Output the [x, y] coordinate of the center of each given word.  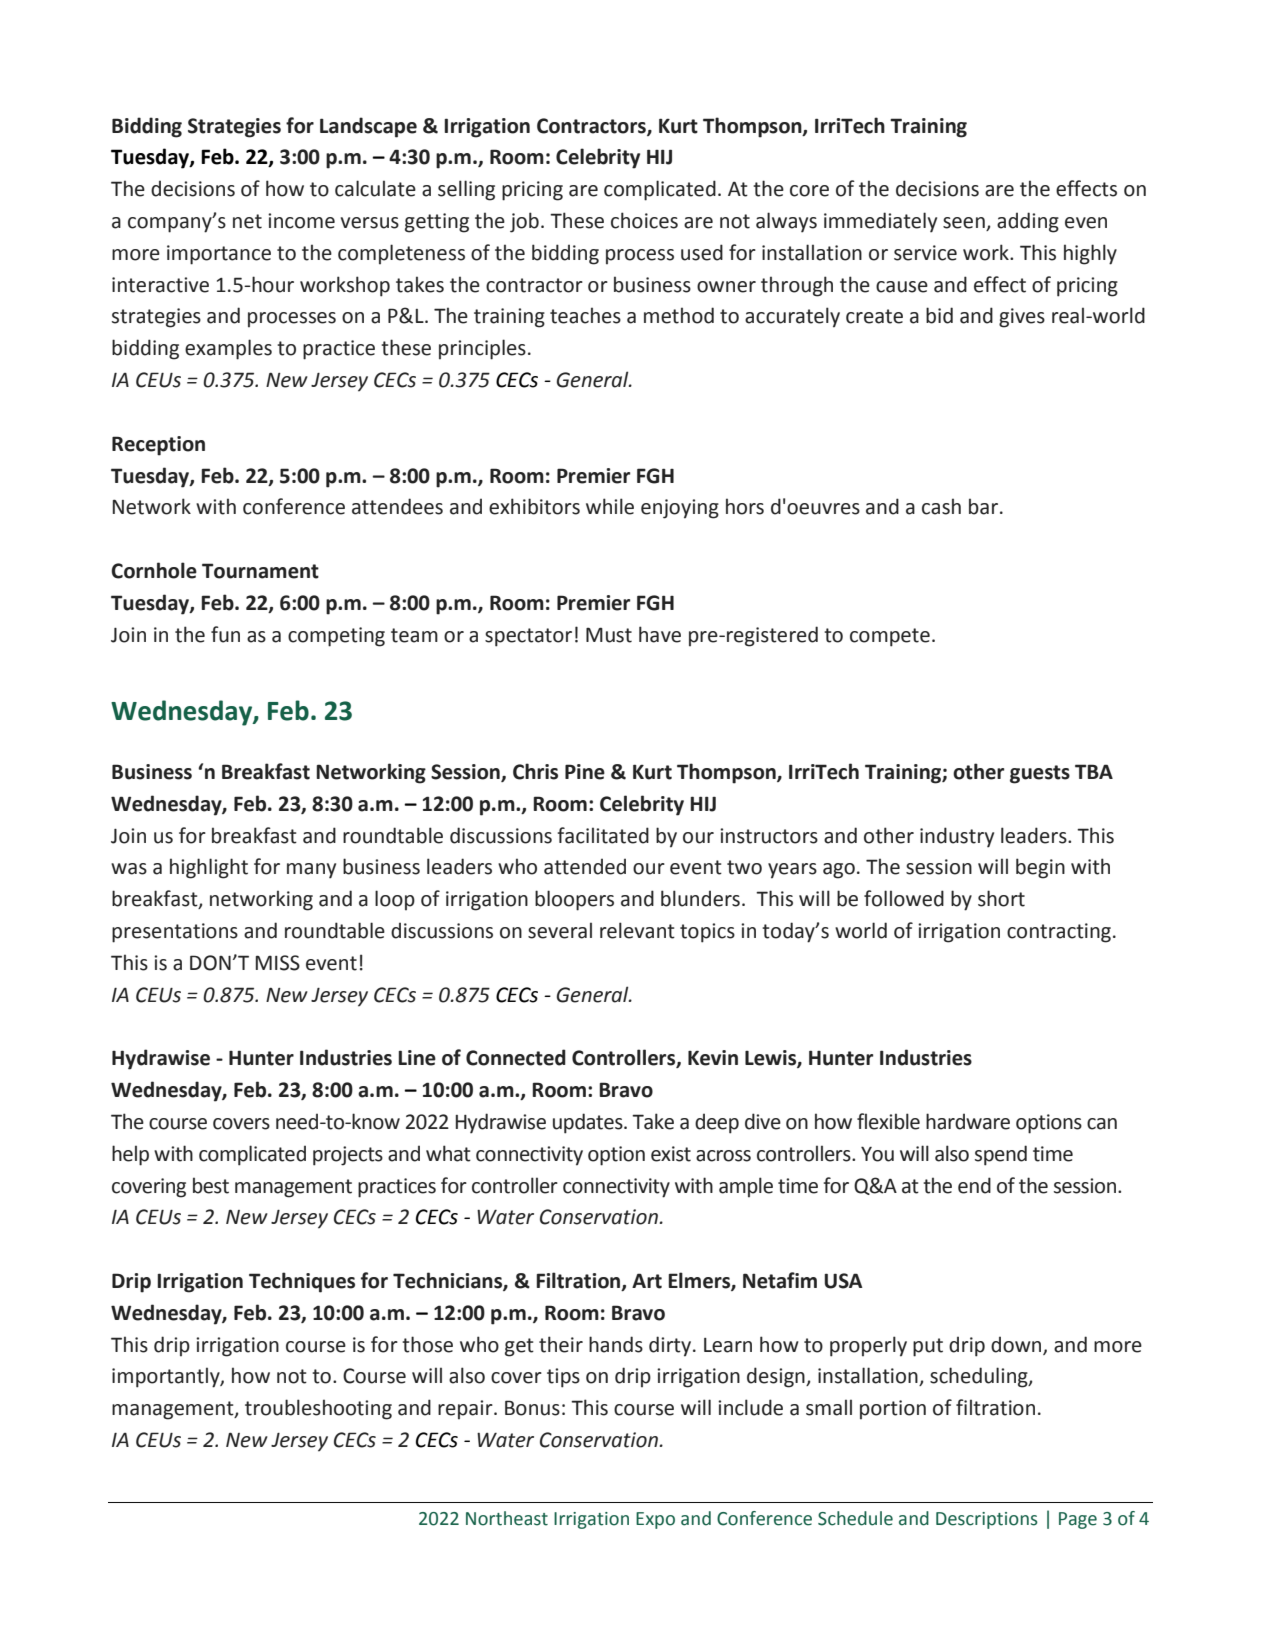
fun [225, 634]
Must [609, 635]
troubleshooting [318, 1409]
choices [644, 220]
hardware [968, 1121]
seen [965, 224]
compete [890, 637]
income [301, 221]
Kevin [713, 1058]
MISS [278, 963]
